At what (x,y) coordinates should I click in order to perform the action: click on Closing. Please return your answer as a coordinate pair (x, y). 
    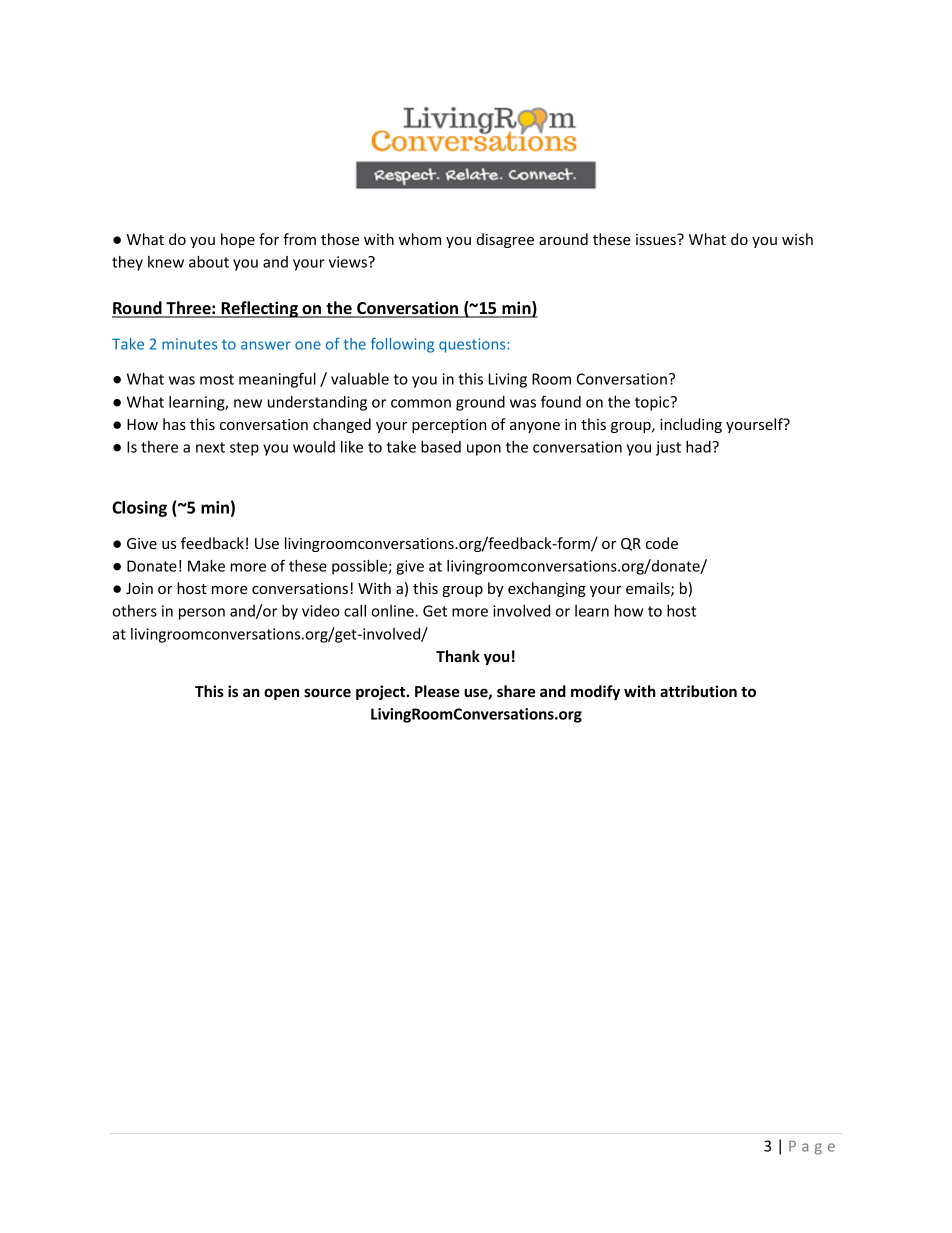
    Looking at the image, I should click on (139, 509).
